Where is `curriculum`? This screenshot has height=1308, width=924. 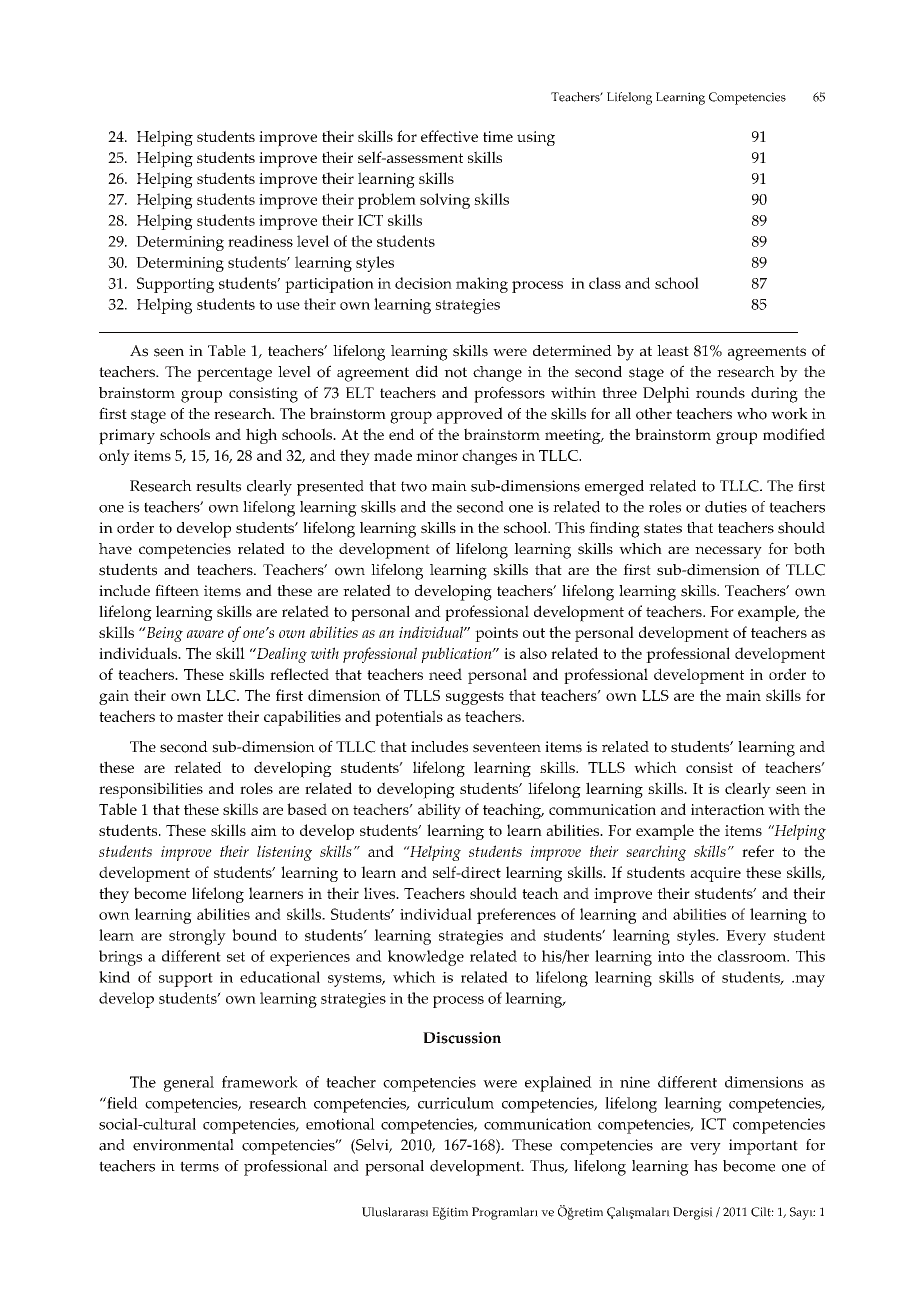 curriculum is located at coordinates (456, 1103).
